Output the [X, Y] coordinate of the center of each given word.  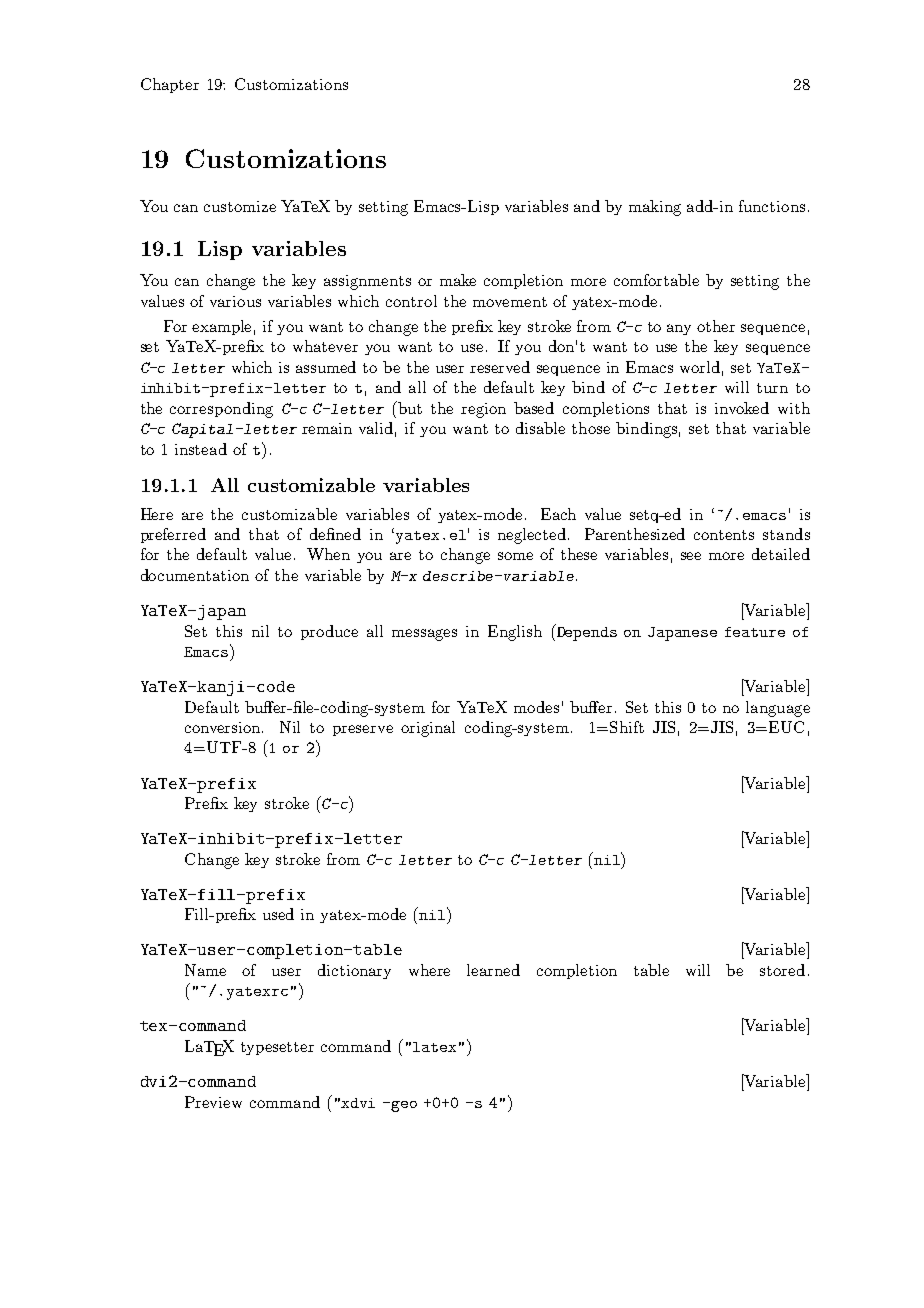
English [515, 633]
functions [772, 206]
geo [404, 1106]
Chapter [170, 85]
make [458, 280]
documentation [195, 575]
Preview [213, 1102]
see [691, 556]
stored [782, 970]
